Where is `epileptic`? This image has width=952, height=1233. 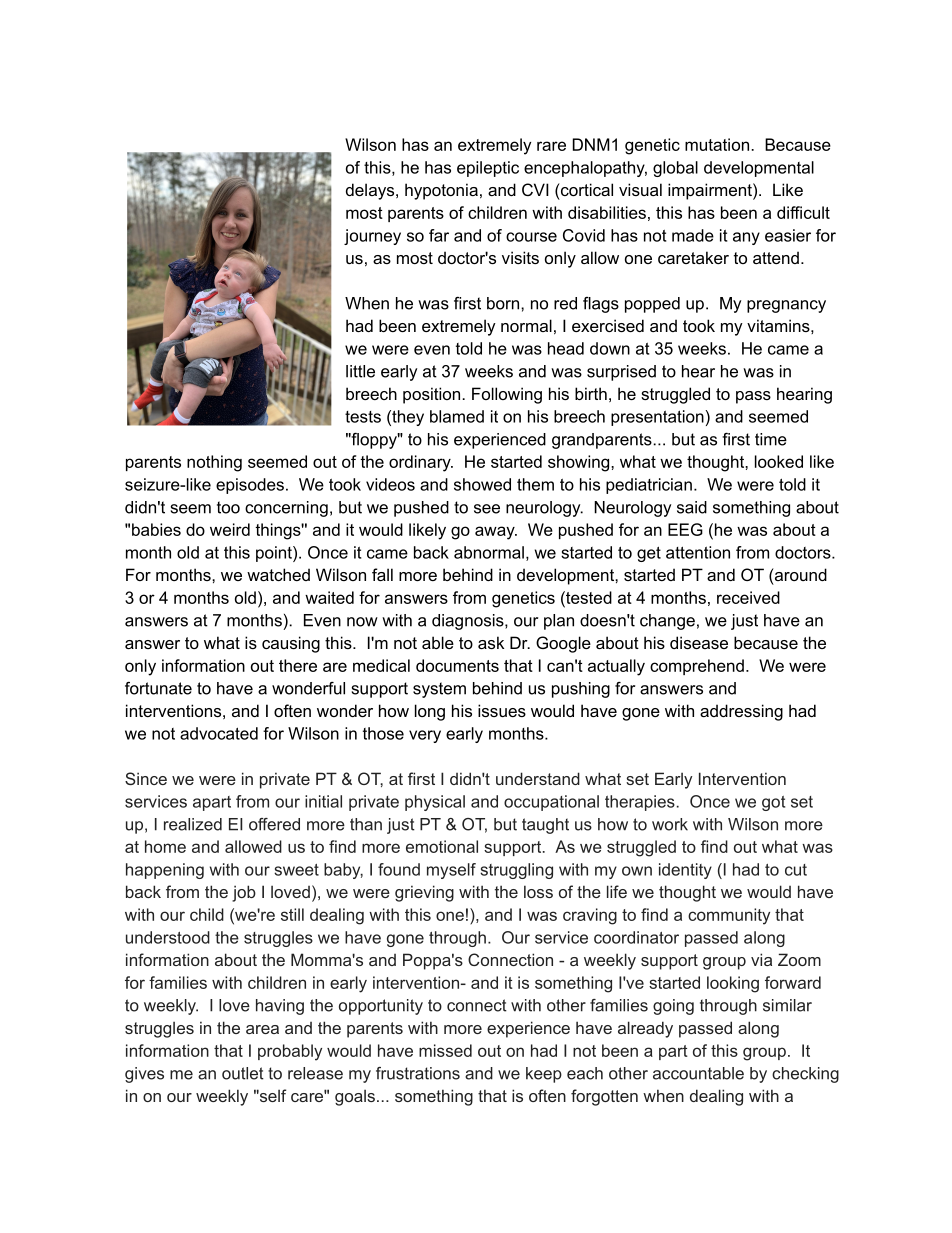 epileptic is located at coordinates (488, 169).
